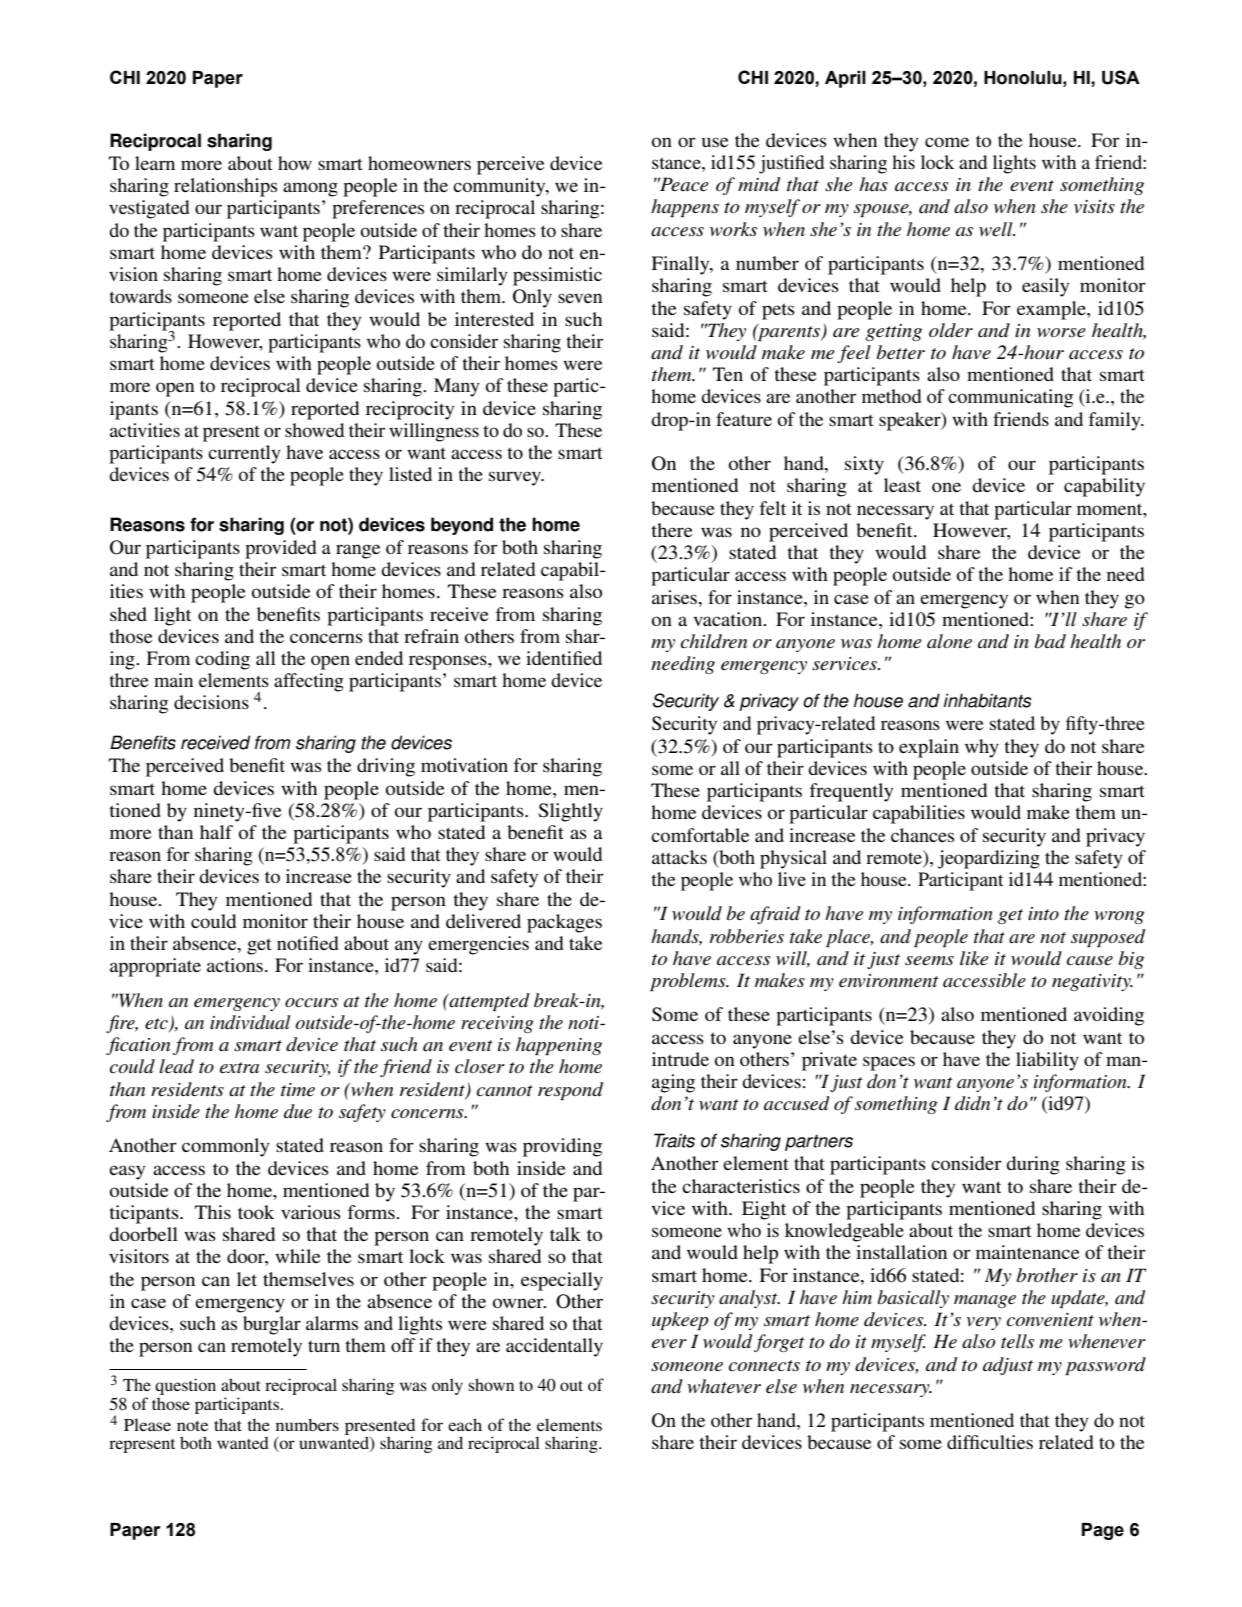 The image size is (1242, 1607). Describe the element at coordinates (192, 1426) in the screenshot. I see `note` at that location.
